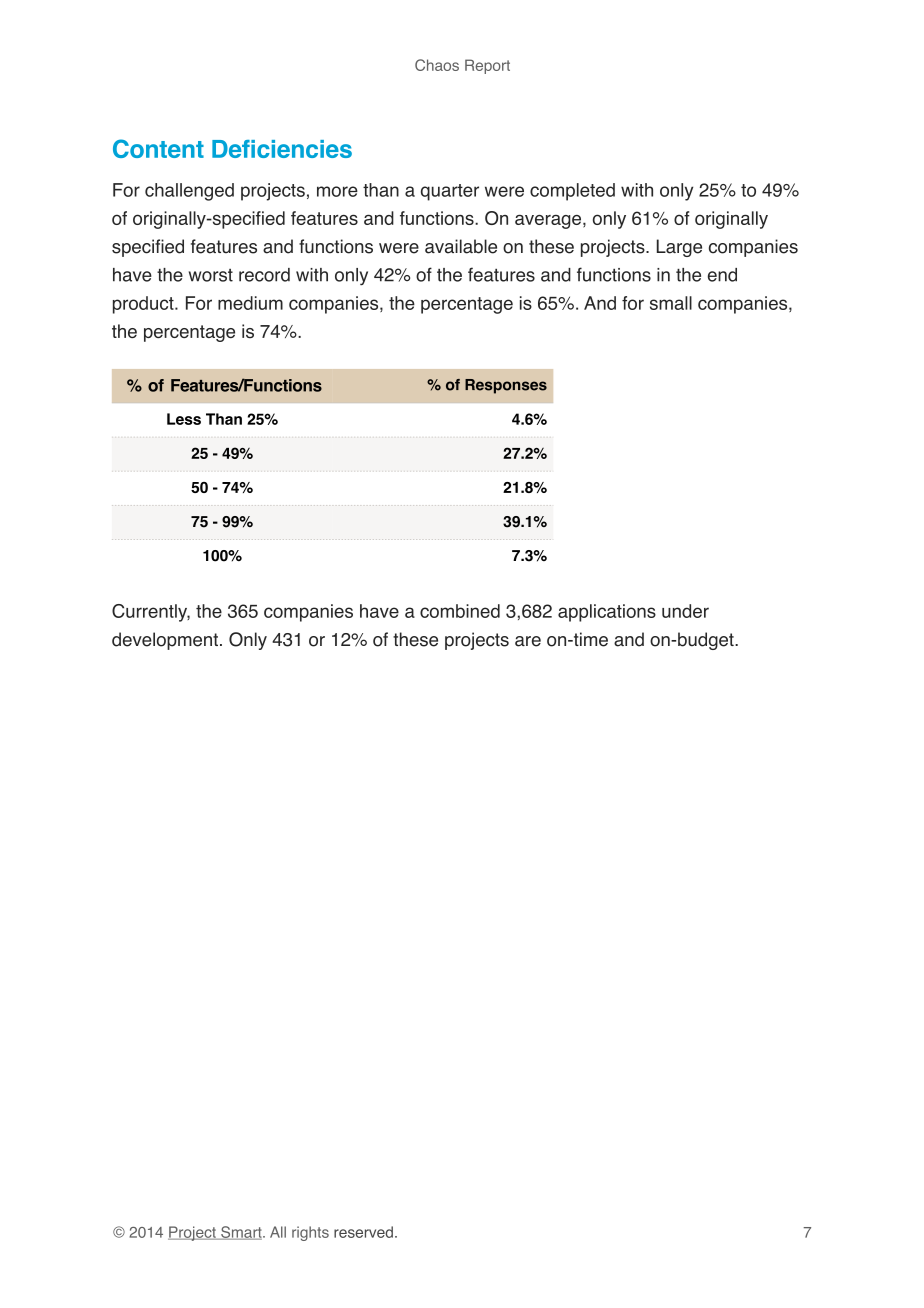 Image resolution: width=924 pixels, height=1308 pixels. Describe the element at coordinates (250, 303) in the page. I see `medium` at that location.
